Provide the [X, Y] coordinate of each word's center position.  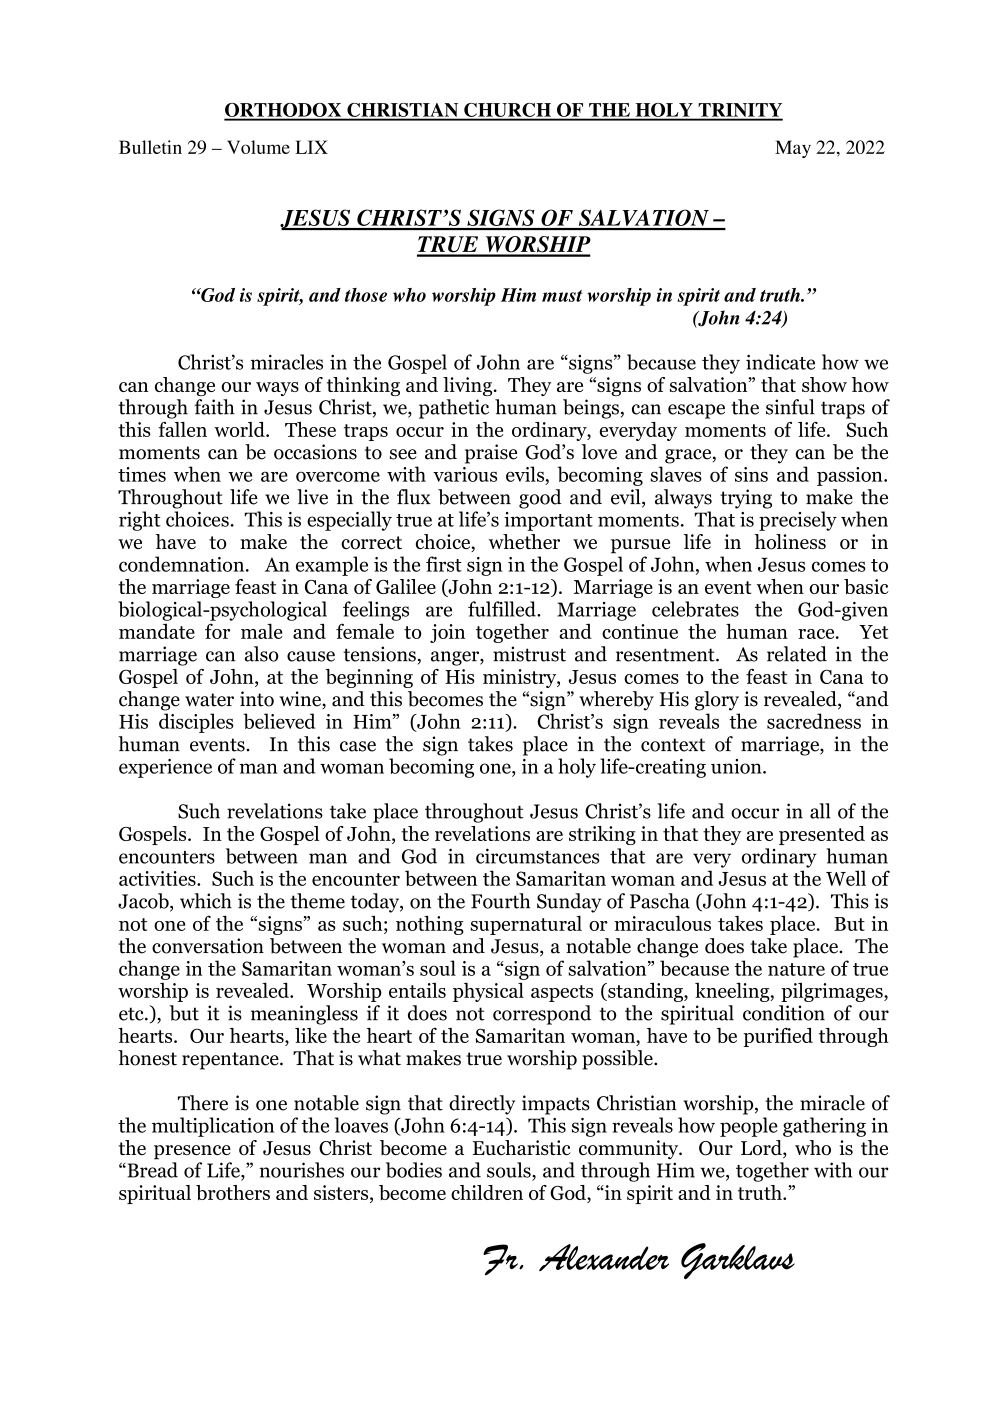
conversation [208, 946]
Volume [258, 147]
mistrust [529, 654]
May [793, 149]
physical [488, 992]
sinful [790, 407]
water [209, 700]
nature [796, 969]
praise [491, 454]
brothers [233, 1192]
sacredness [814, 721]
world [240, 429]
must [562, 296]
